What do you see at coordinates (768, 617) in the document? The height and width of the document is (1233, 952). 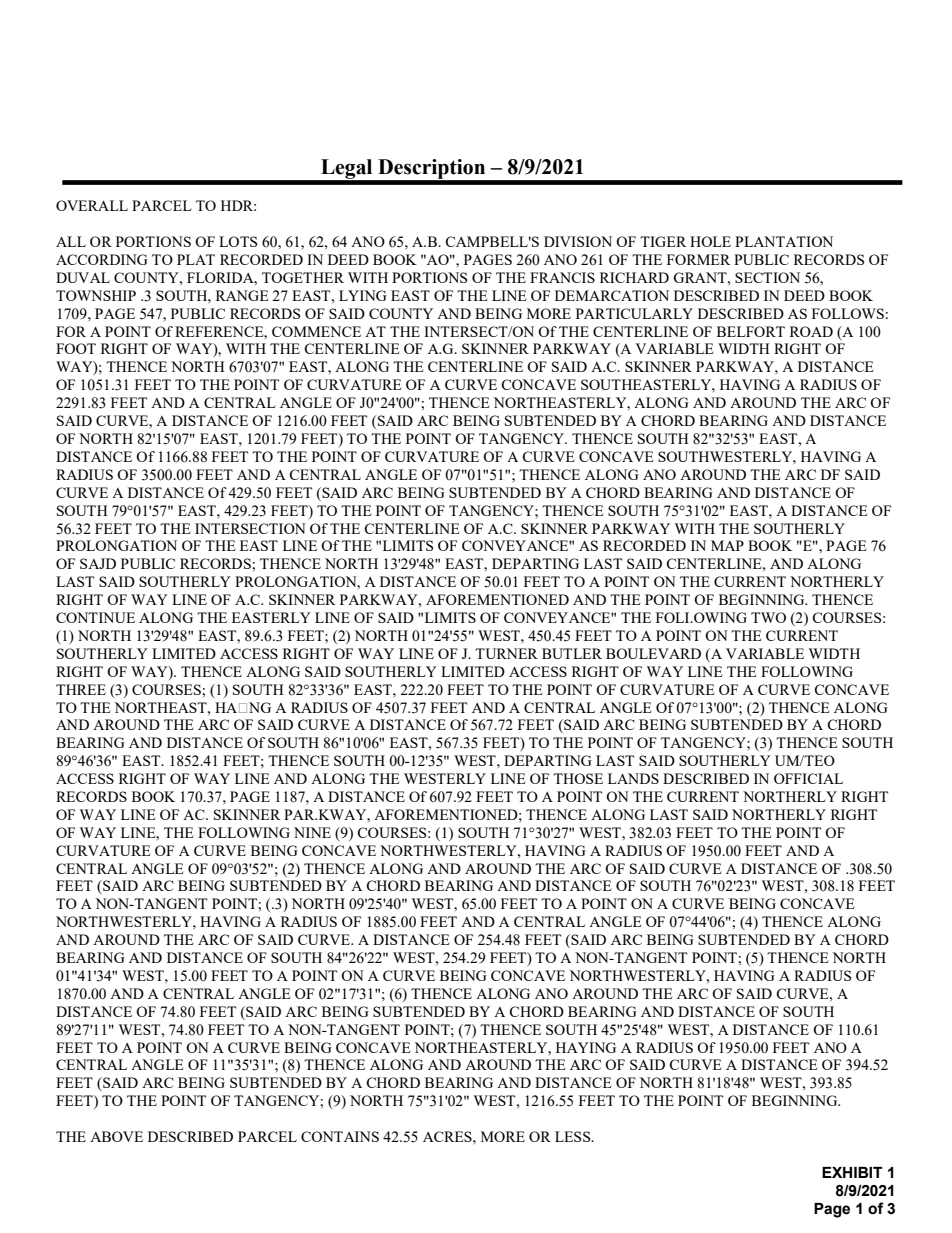 I see `TWO` at bounding box center [768, 617].
